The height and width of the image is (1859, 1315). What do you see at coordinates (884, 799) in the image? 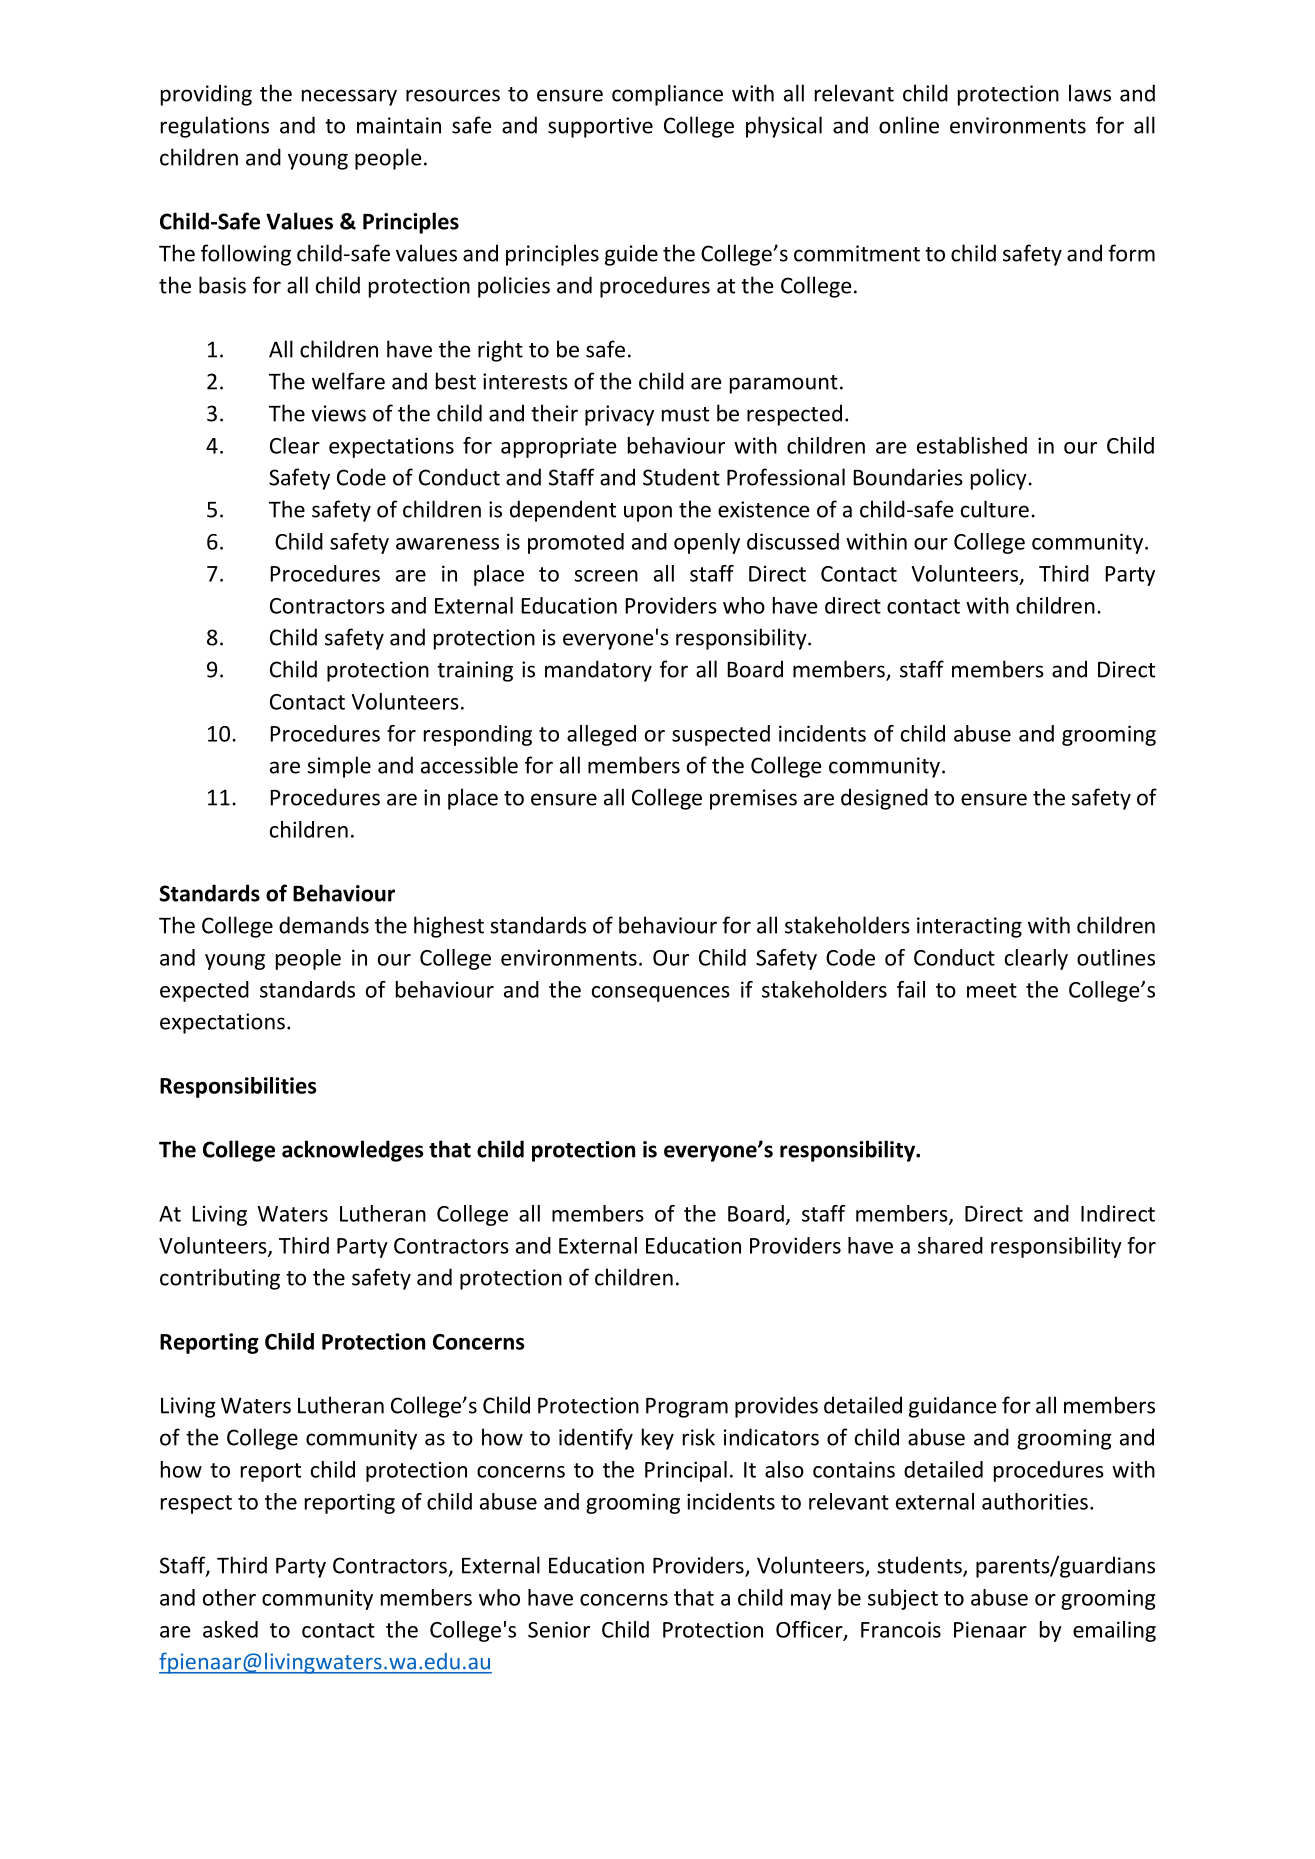
I see `designed` at bounding box center [884, 799].
